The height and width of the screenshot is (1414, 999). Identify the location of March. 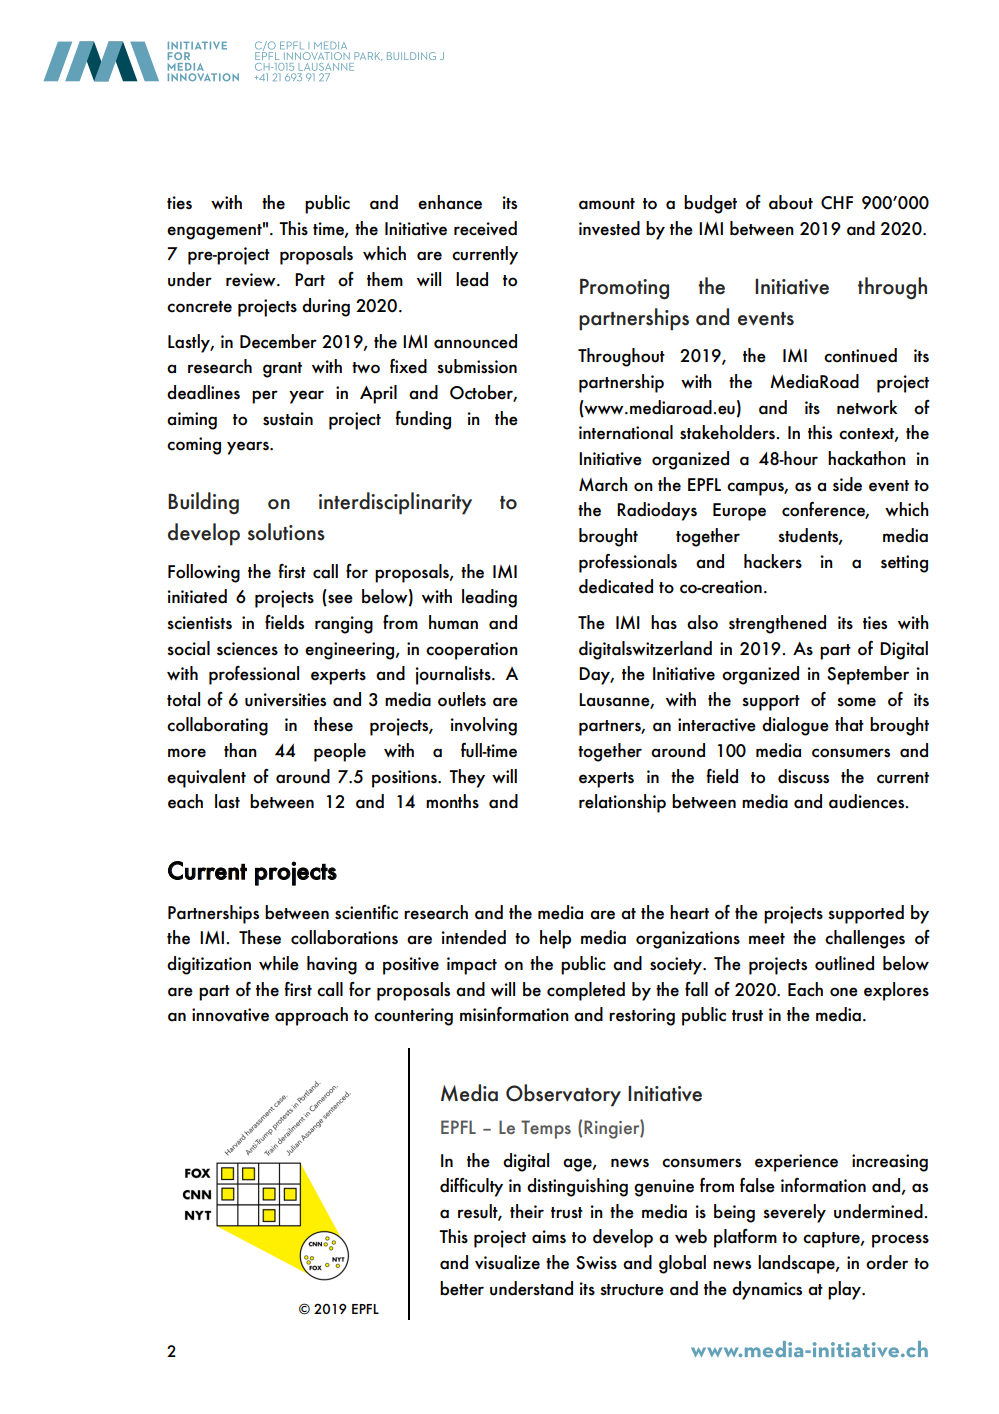
(603, 484).
